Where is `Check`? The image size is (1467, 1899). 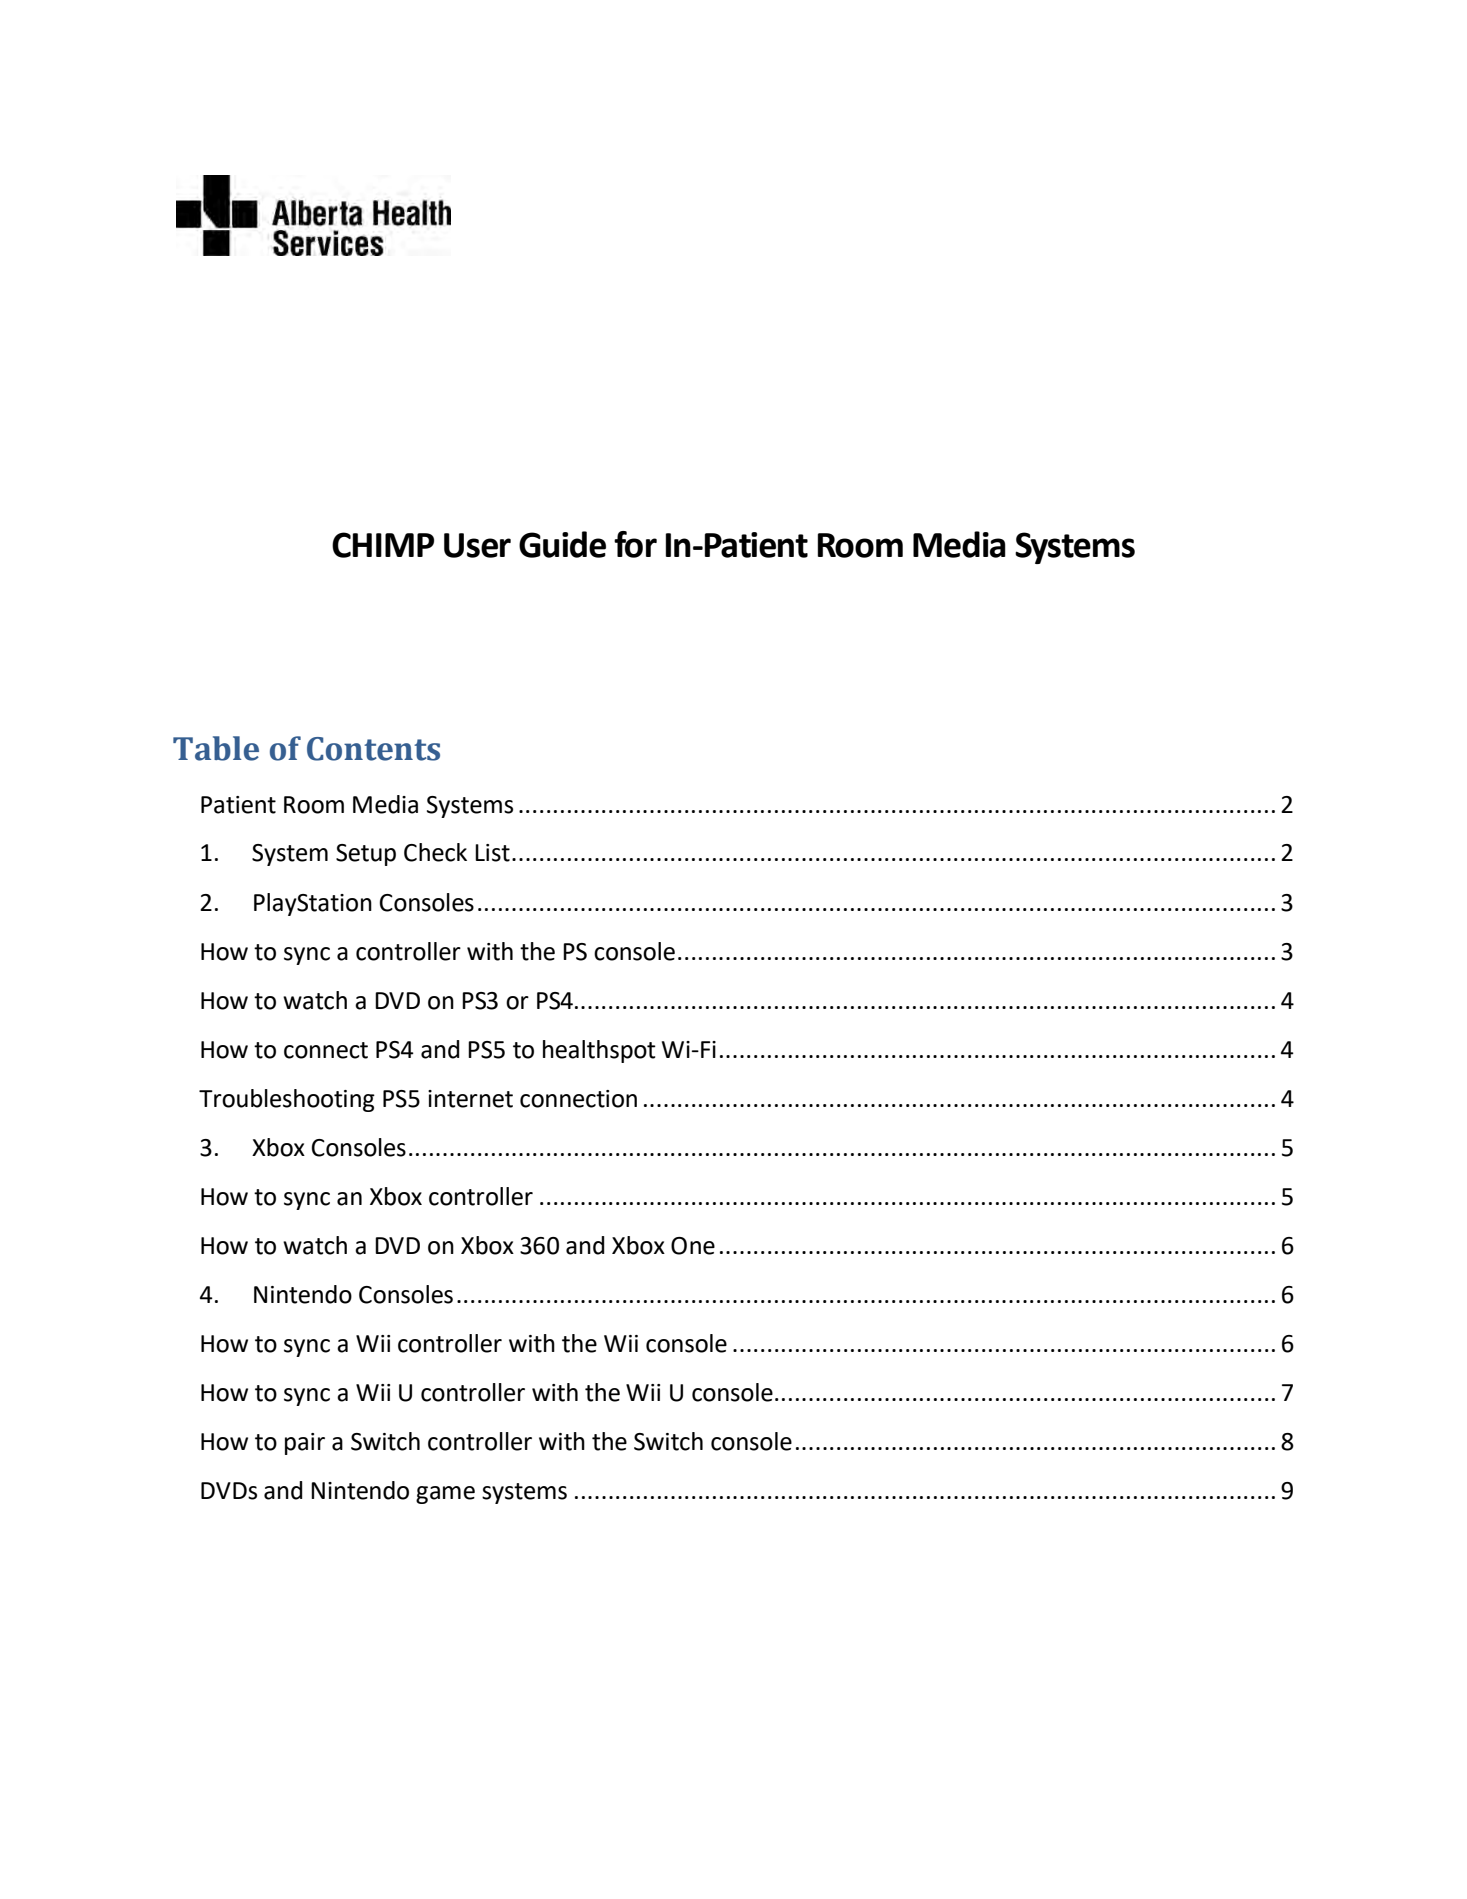 Check is located at coordinates (435, 852).
